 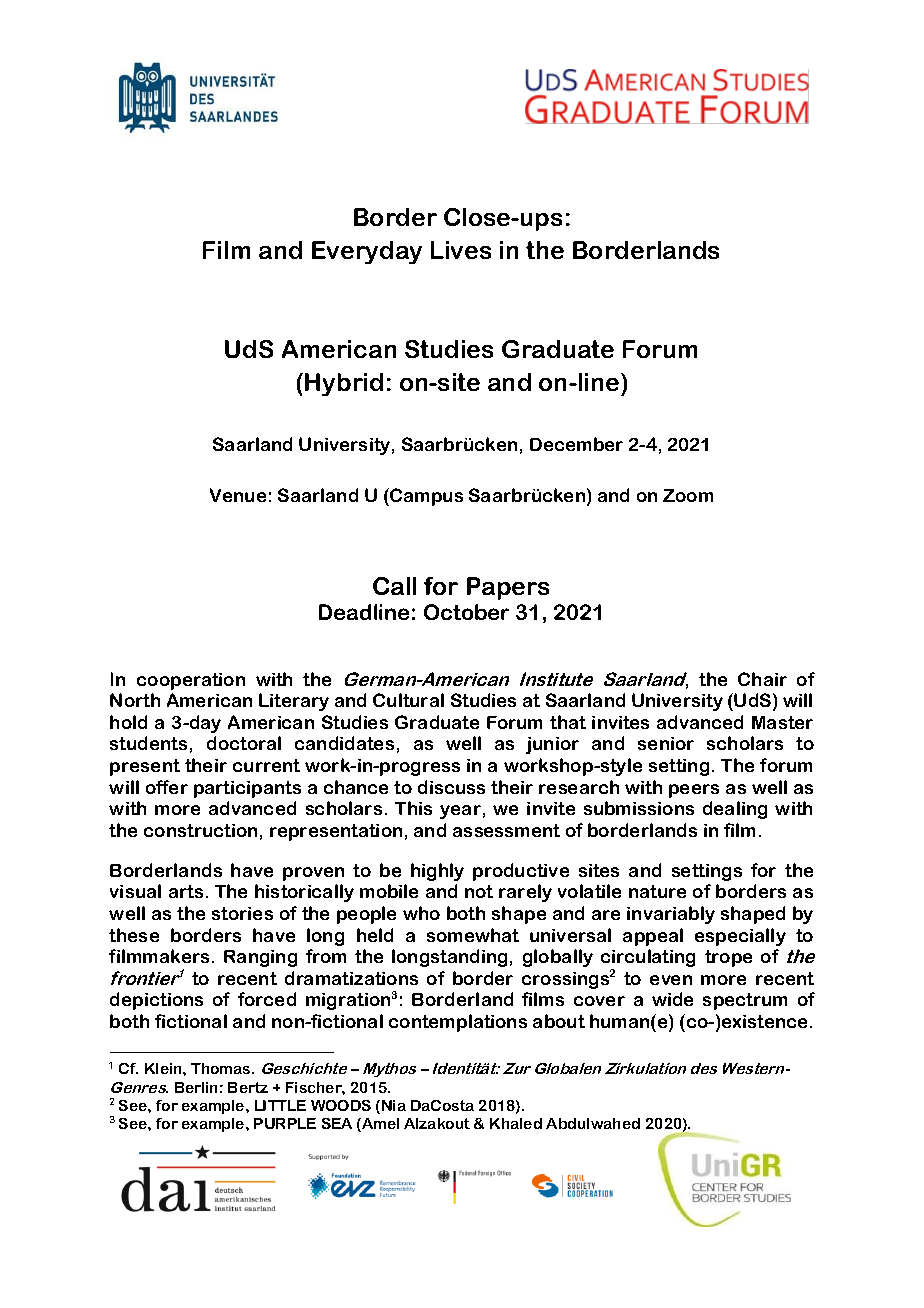 What do you see at coordinates (191, 681) in the page?
I see `cooperation` at bounding box center [191, 681].
